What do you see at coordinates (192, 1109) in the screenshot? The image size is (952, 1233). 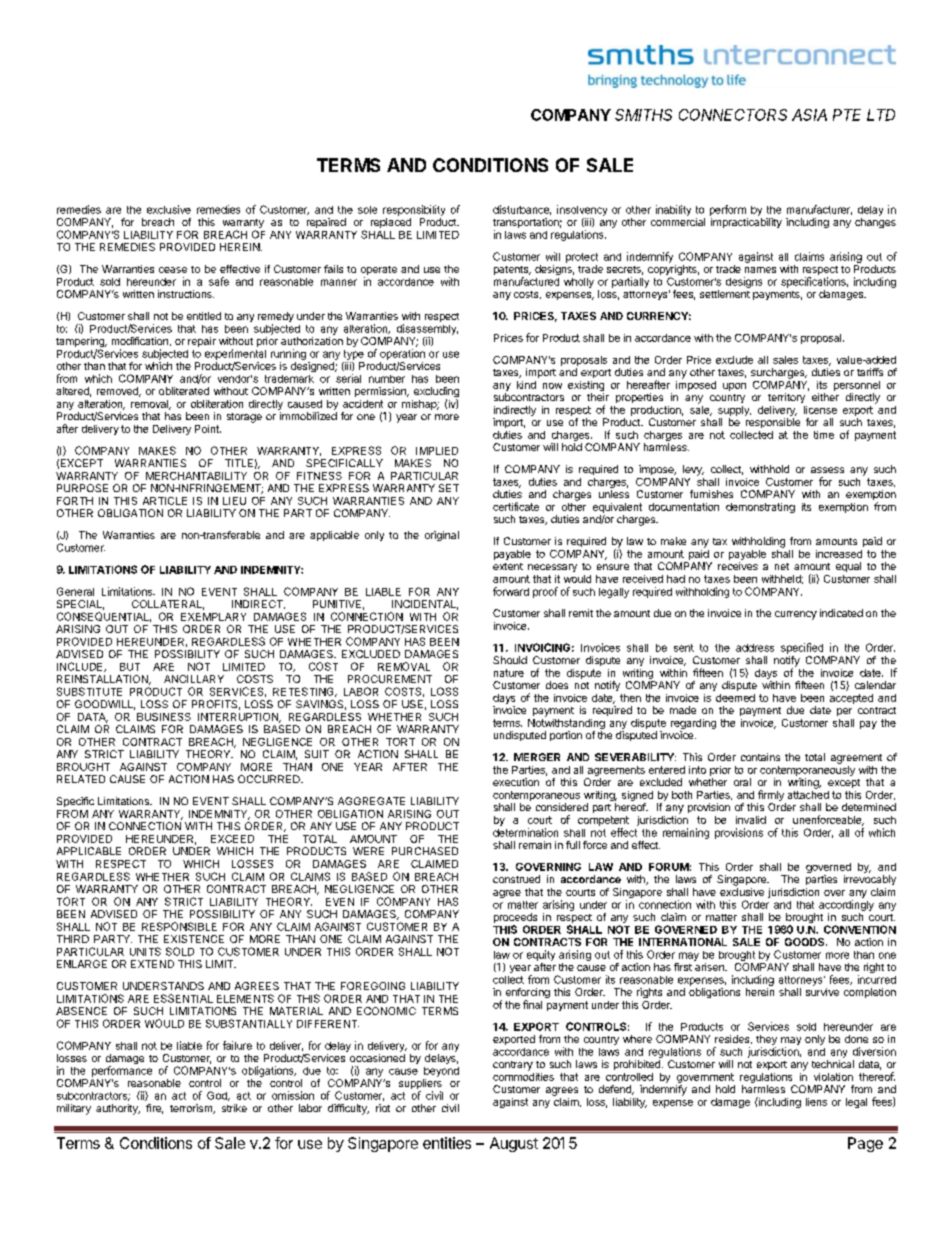 I see `terrorism` at bounding box center [192, 1109].
